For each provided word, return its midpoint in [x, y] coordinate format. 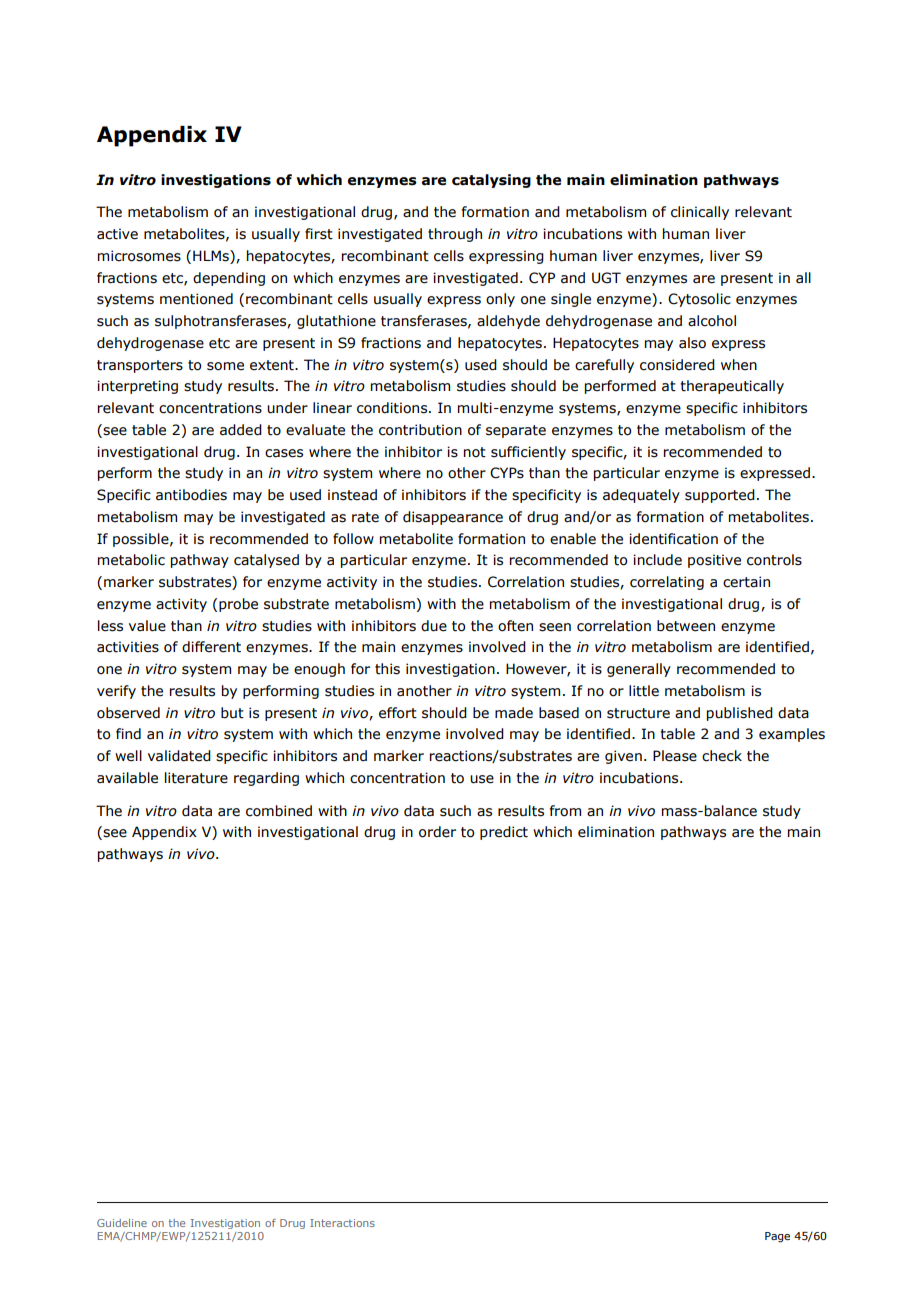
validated [179, 756]
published [740, 714]
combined [279, 811]
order [437, 832]
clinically [700, 213]
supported [720, 496]
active [117, 234]
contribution [420, 430]
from [565, 811]
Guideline [122, 1223]
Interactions [342, 1223]
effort [398, 713]
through [455, 235]
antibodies [191, 495]
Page [777, 1237]
